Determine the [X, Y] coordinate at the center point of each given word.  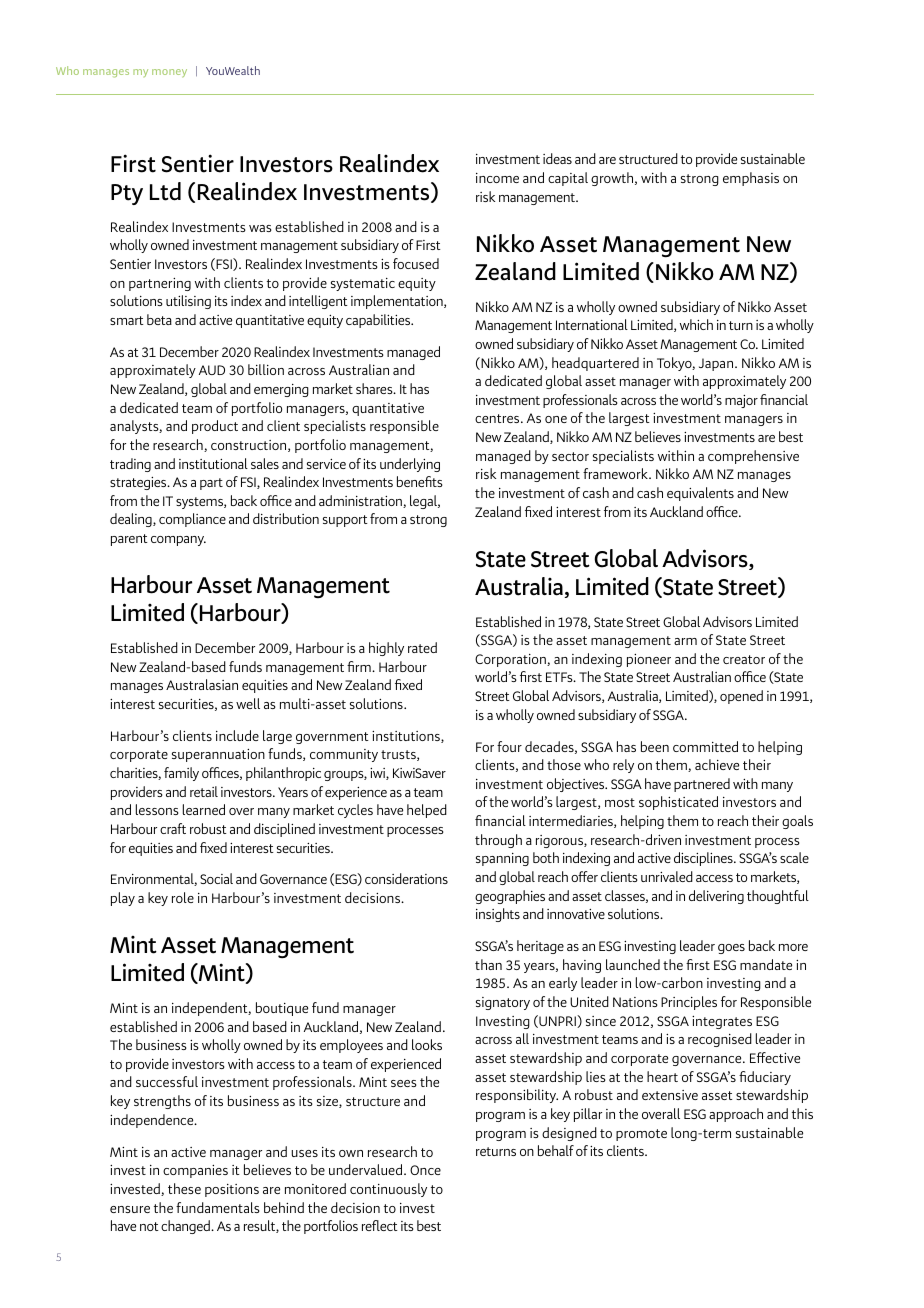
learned [204, 809]
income [497, 178]
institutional [213, 463]
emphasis [751, 179]
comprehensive [753, 457]
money [169, 73]
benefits [420, 481]
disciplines [704, 859]
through [498, 841]
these [184, 1188]
